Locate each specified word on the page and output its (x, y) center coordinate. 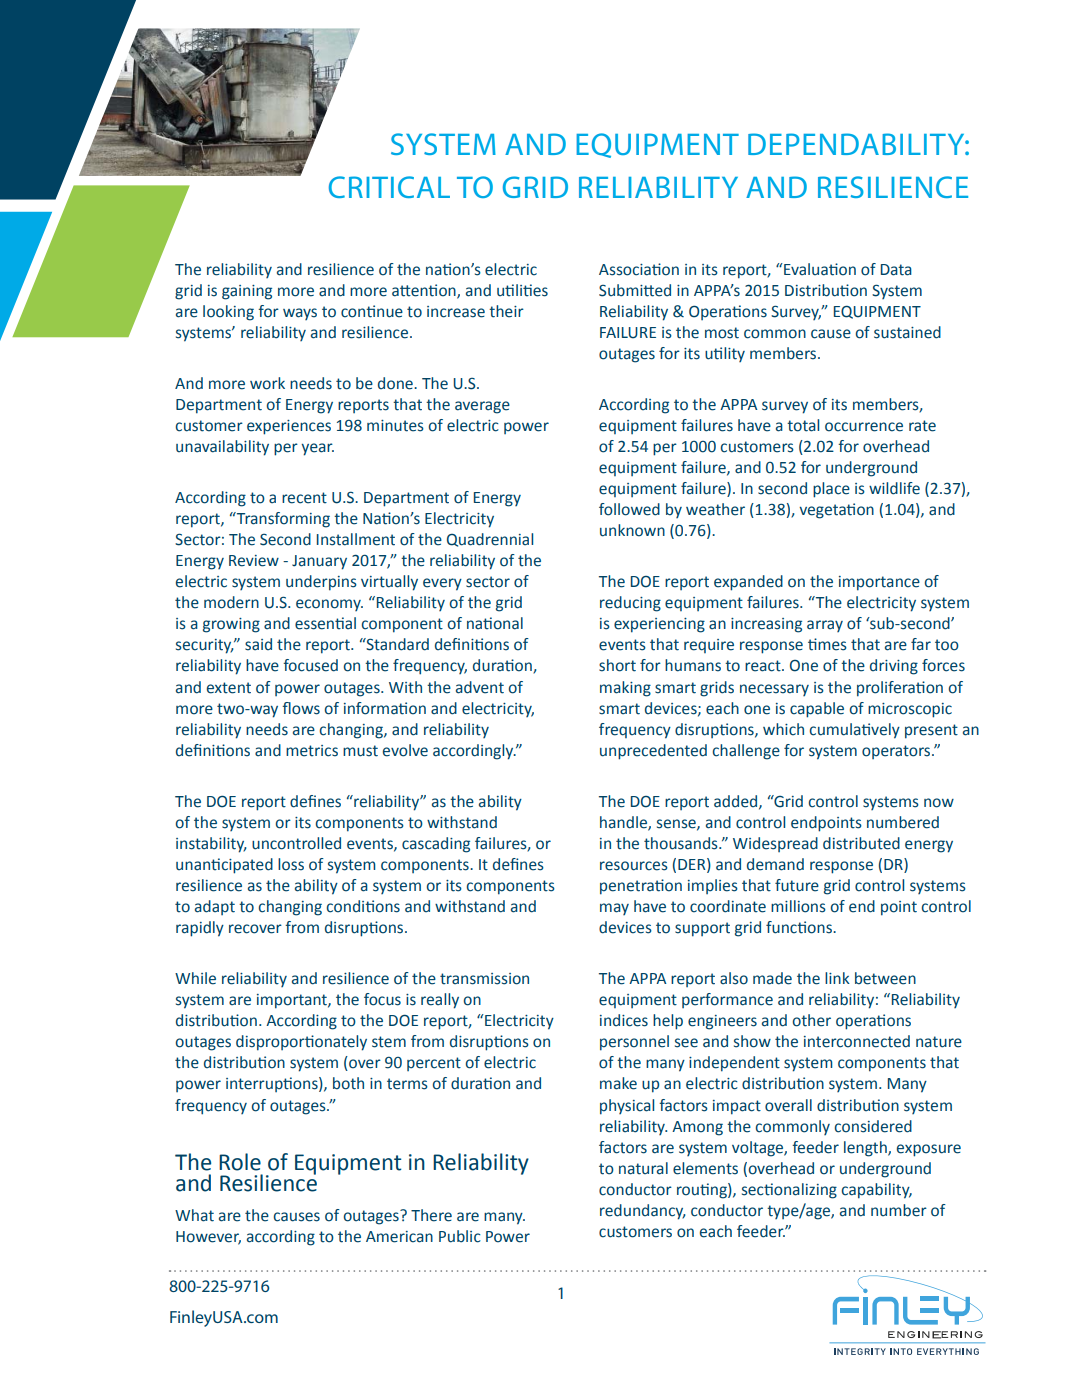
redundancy (643, 1212)
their (506, 311)
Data (896, 270)
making (625, 689)
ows (306, 710)
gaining (247, 292)
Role (240, 1162)
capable (817, 710)
